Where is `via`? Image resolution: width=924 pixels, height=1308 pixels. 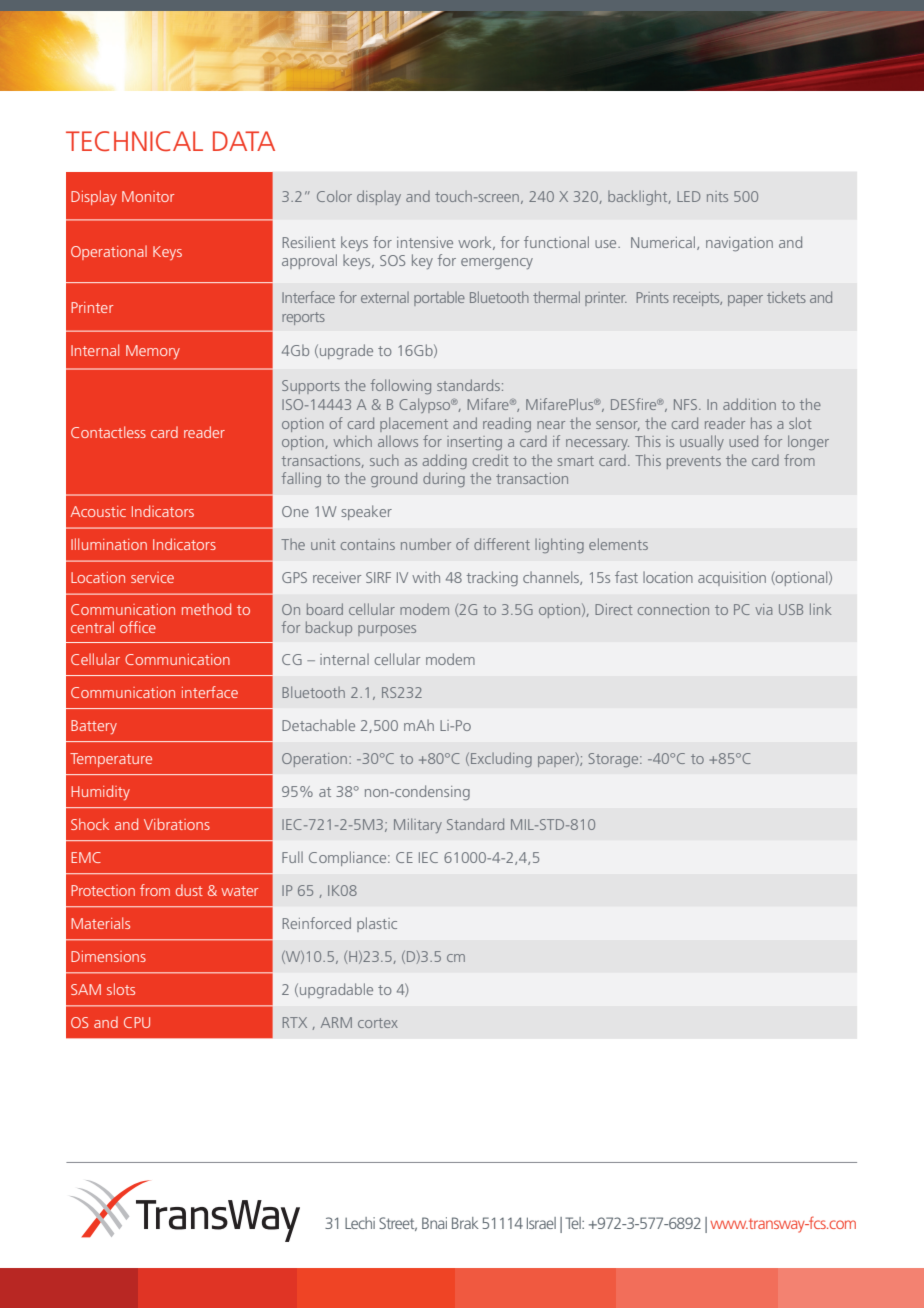 via is located at coordinates (764, 609).
